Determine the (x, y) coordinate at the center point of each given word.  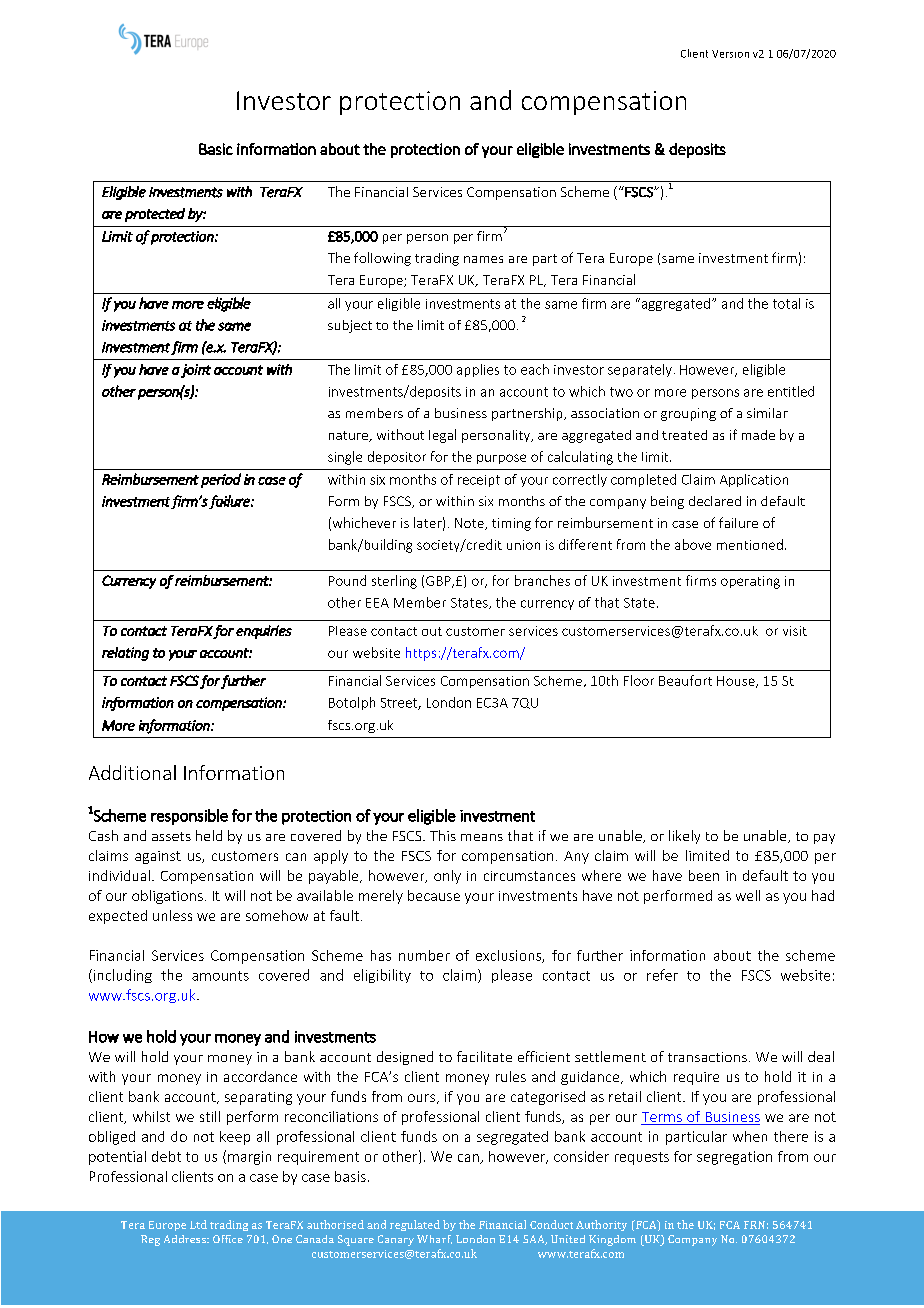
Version (730, 54)
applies (478, 370)
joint (196, 371)
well (748, 895)
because (434, 895)
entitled (791, 391)
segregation (734, 1158)
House (737, 682)
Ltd (198, 1224)
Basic (216, 149)
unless (172, 915)
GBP (439, 582)
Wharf (434, 1239)
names (483, 259)
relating (125, 654)
